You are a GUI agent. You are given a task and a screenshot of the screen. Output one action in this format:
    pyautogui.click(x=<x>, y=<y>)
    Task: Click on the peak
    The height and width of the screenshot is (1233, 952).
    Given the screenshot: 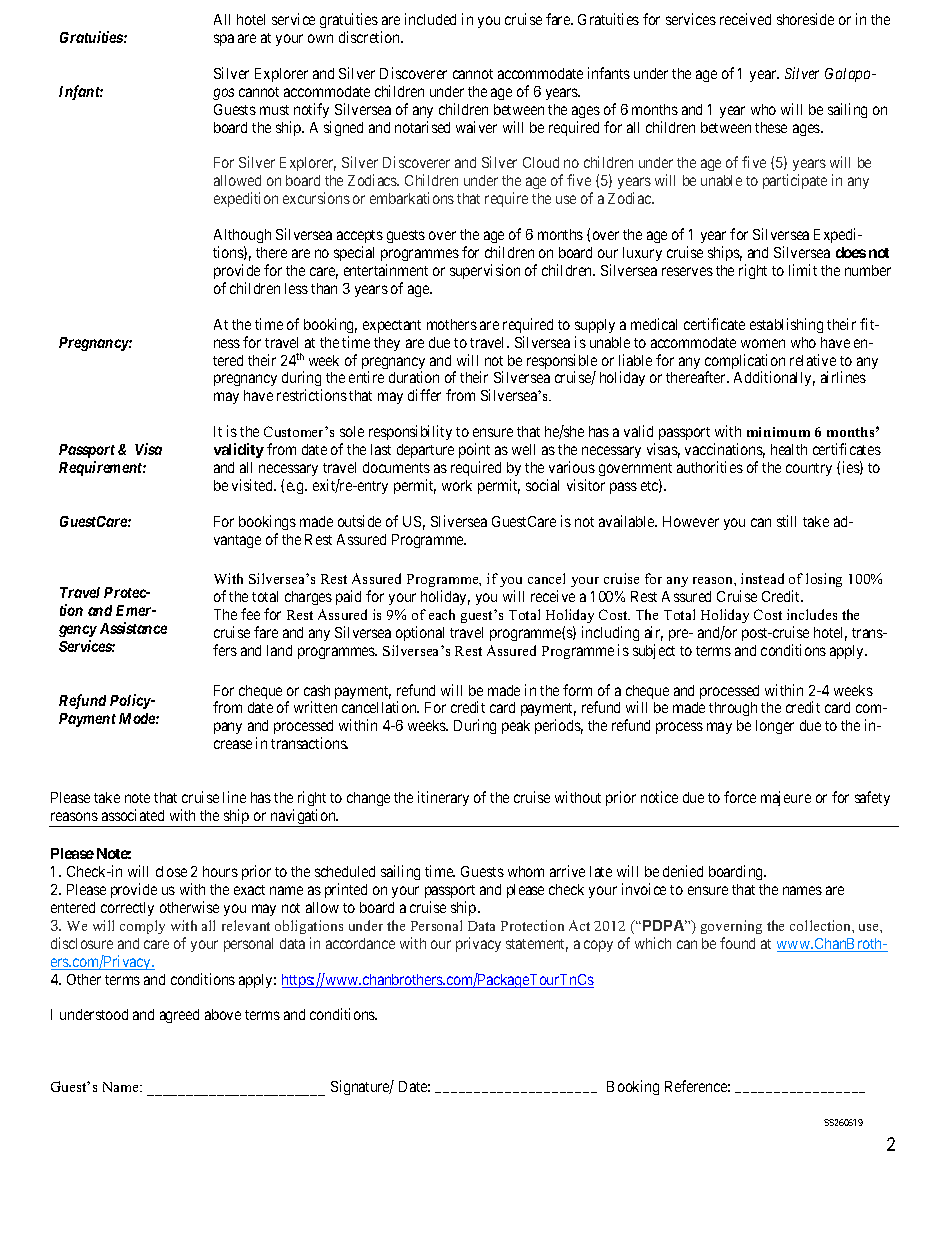 What is the action you would take?
    pyautogui.click(x=516, y=727)
